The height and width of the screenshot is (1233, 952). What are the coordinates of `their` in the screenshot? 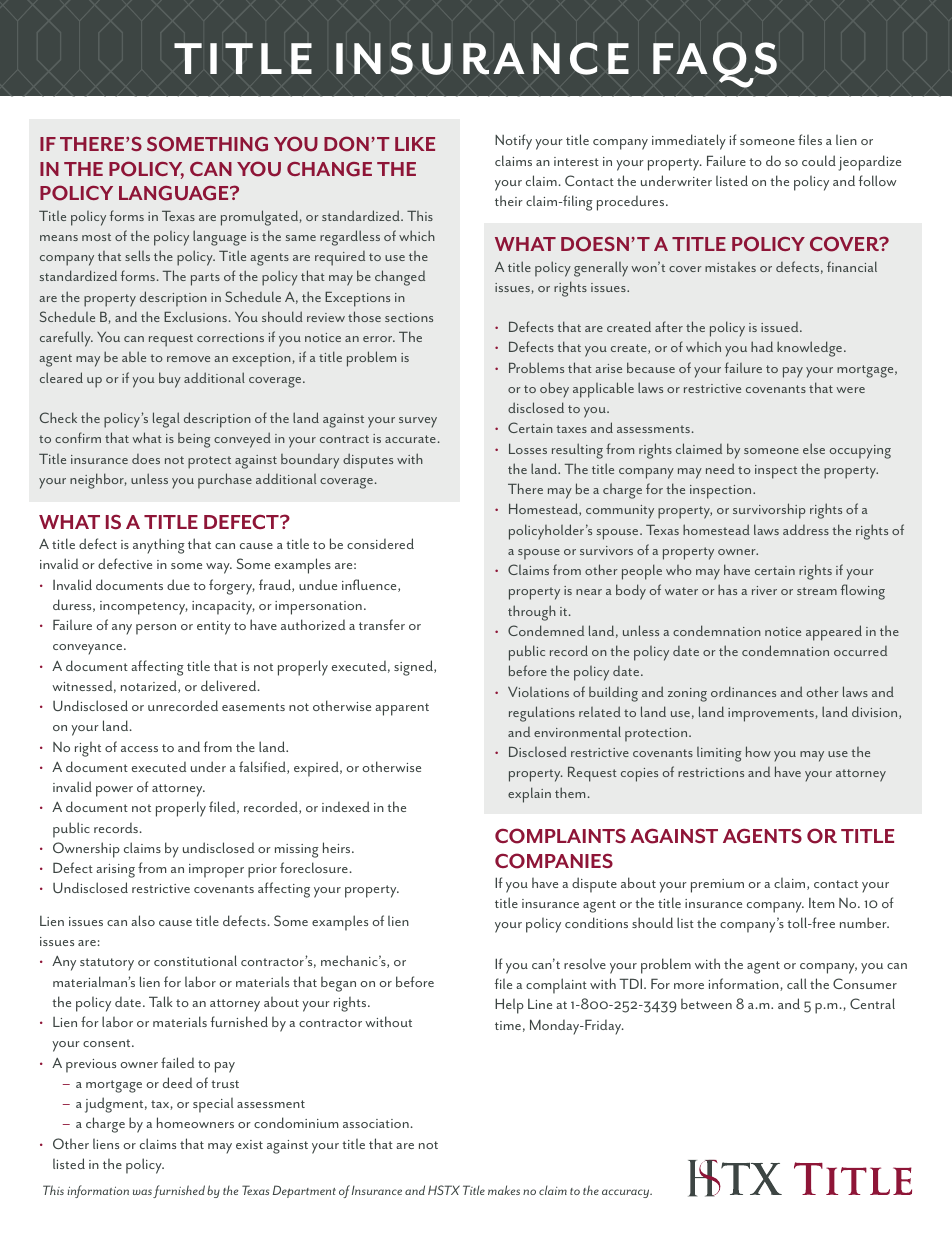 It's located at (509, 201).
